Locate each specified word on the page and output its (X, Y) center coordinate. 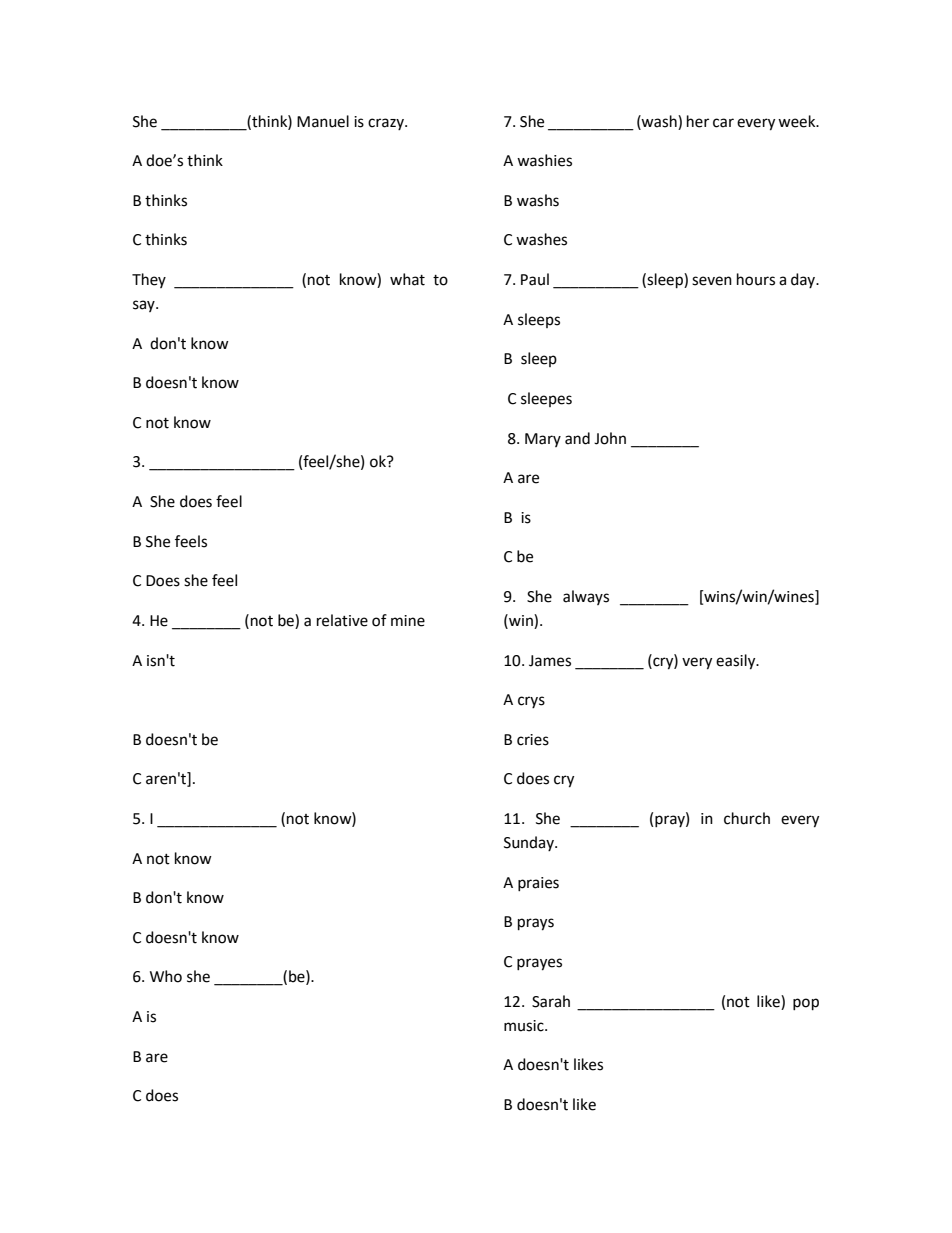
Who (166, 976)
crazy (387, 124)
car (723, 123)
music (525, 1026)
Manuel (323, 121)
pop (806, 1004)
